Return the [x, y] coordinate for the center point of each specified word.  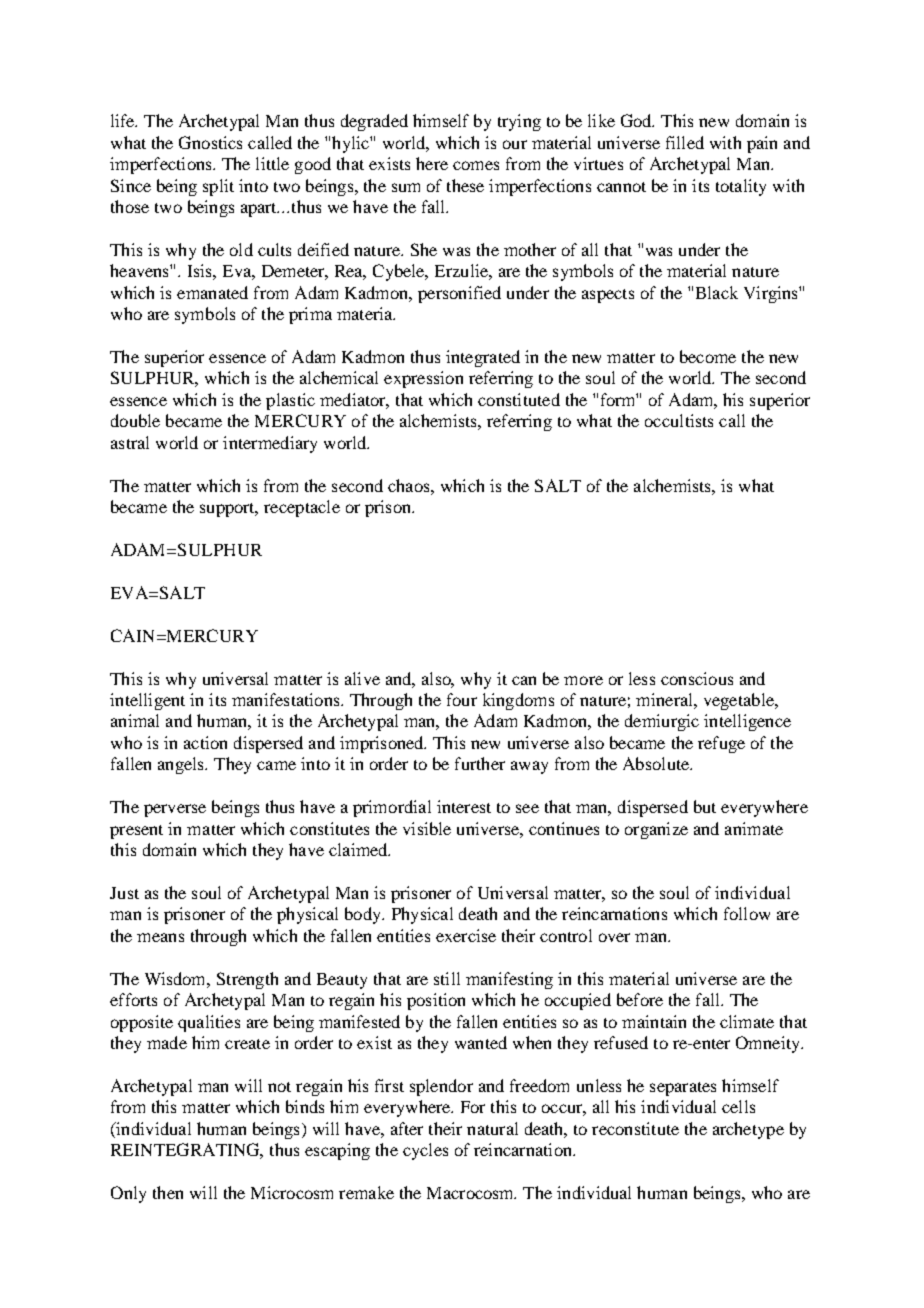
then [168, 1192]
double [135, 420]
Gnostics [210, 142]
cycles [425, 1151]
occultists [679, 420]
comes [476, 165]
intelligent [147, 701]
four [462, 699]
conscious [697, 678]
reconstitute [635, 1128]
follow [747, 913]
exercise [466, 935]
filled [685, 142]
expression [423, 379]
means [160, 937]
